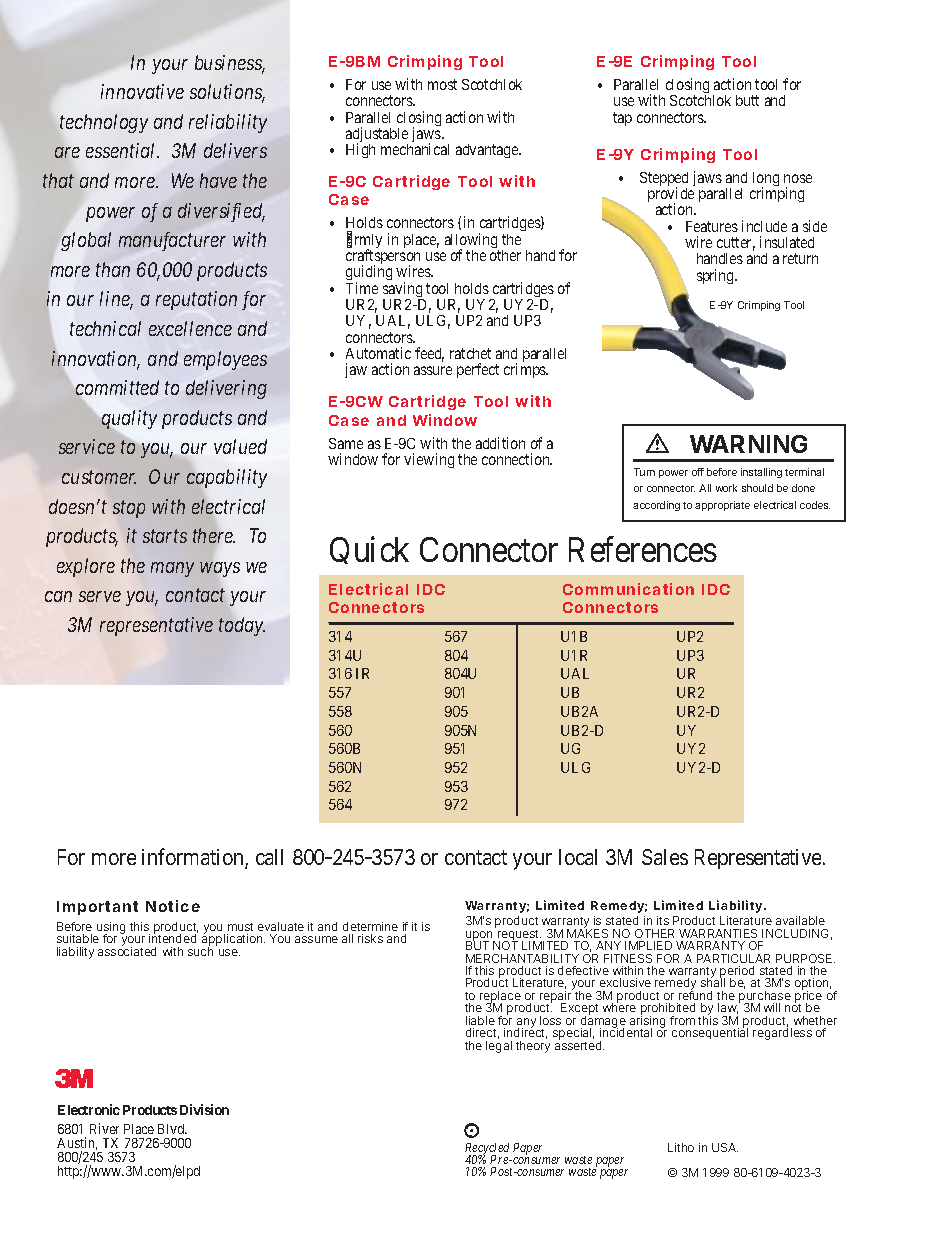 The height and width of the image is (1233, 952). I want to click on butt, so click(747, 100).
